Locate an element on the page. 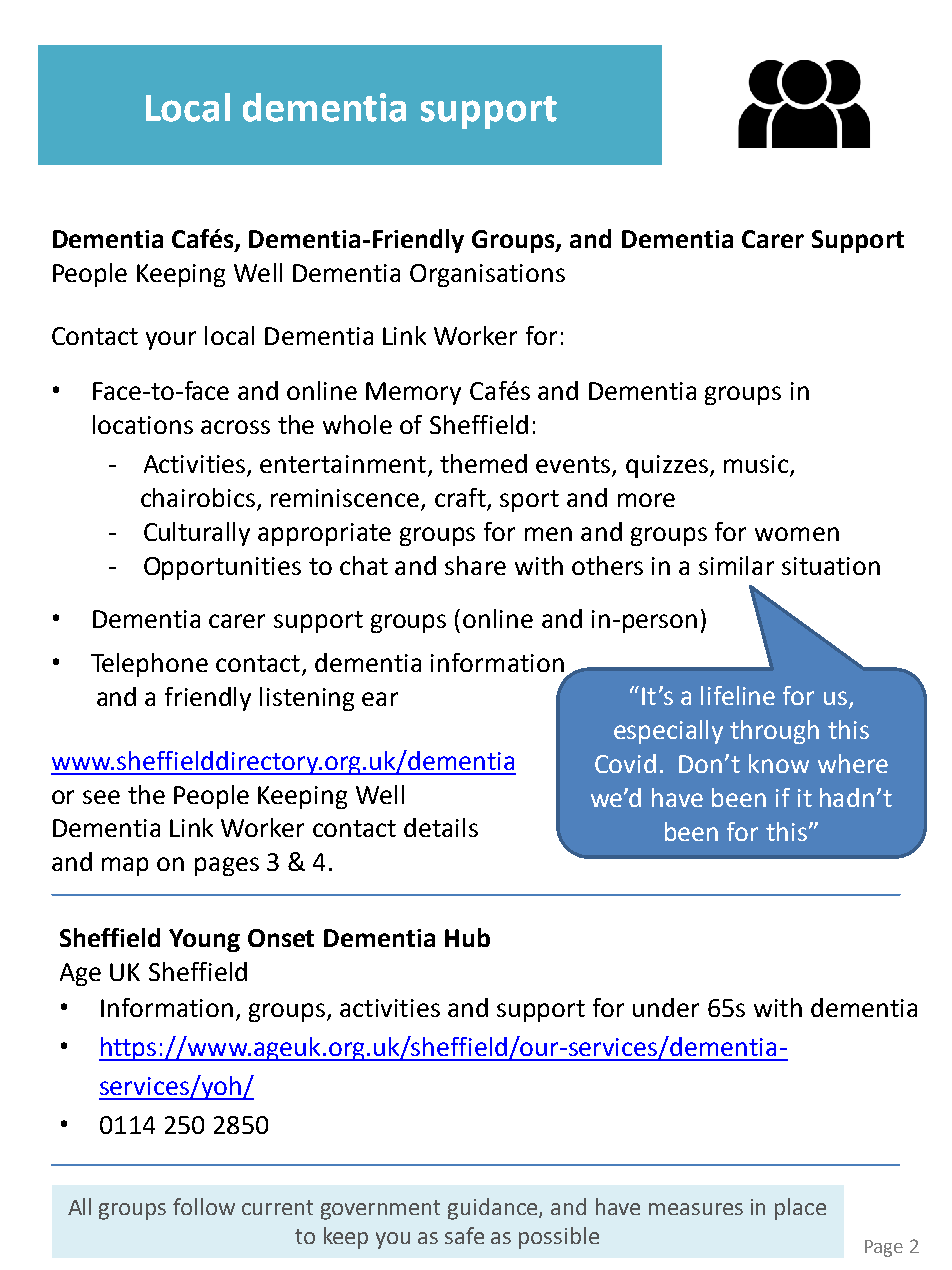 Image resolution: width=952 pixels, height=1270 pixels. Young is located at coordinates (204, 940).
